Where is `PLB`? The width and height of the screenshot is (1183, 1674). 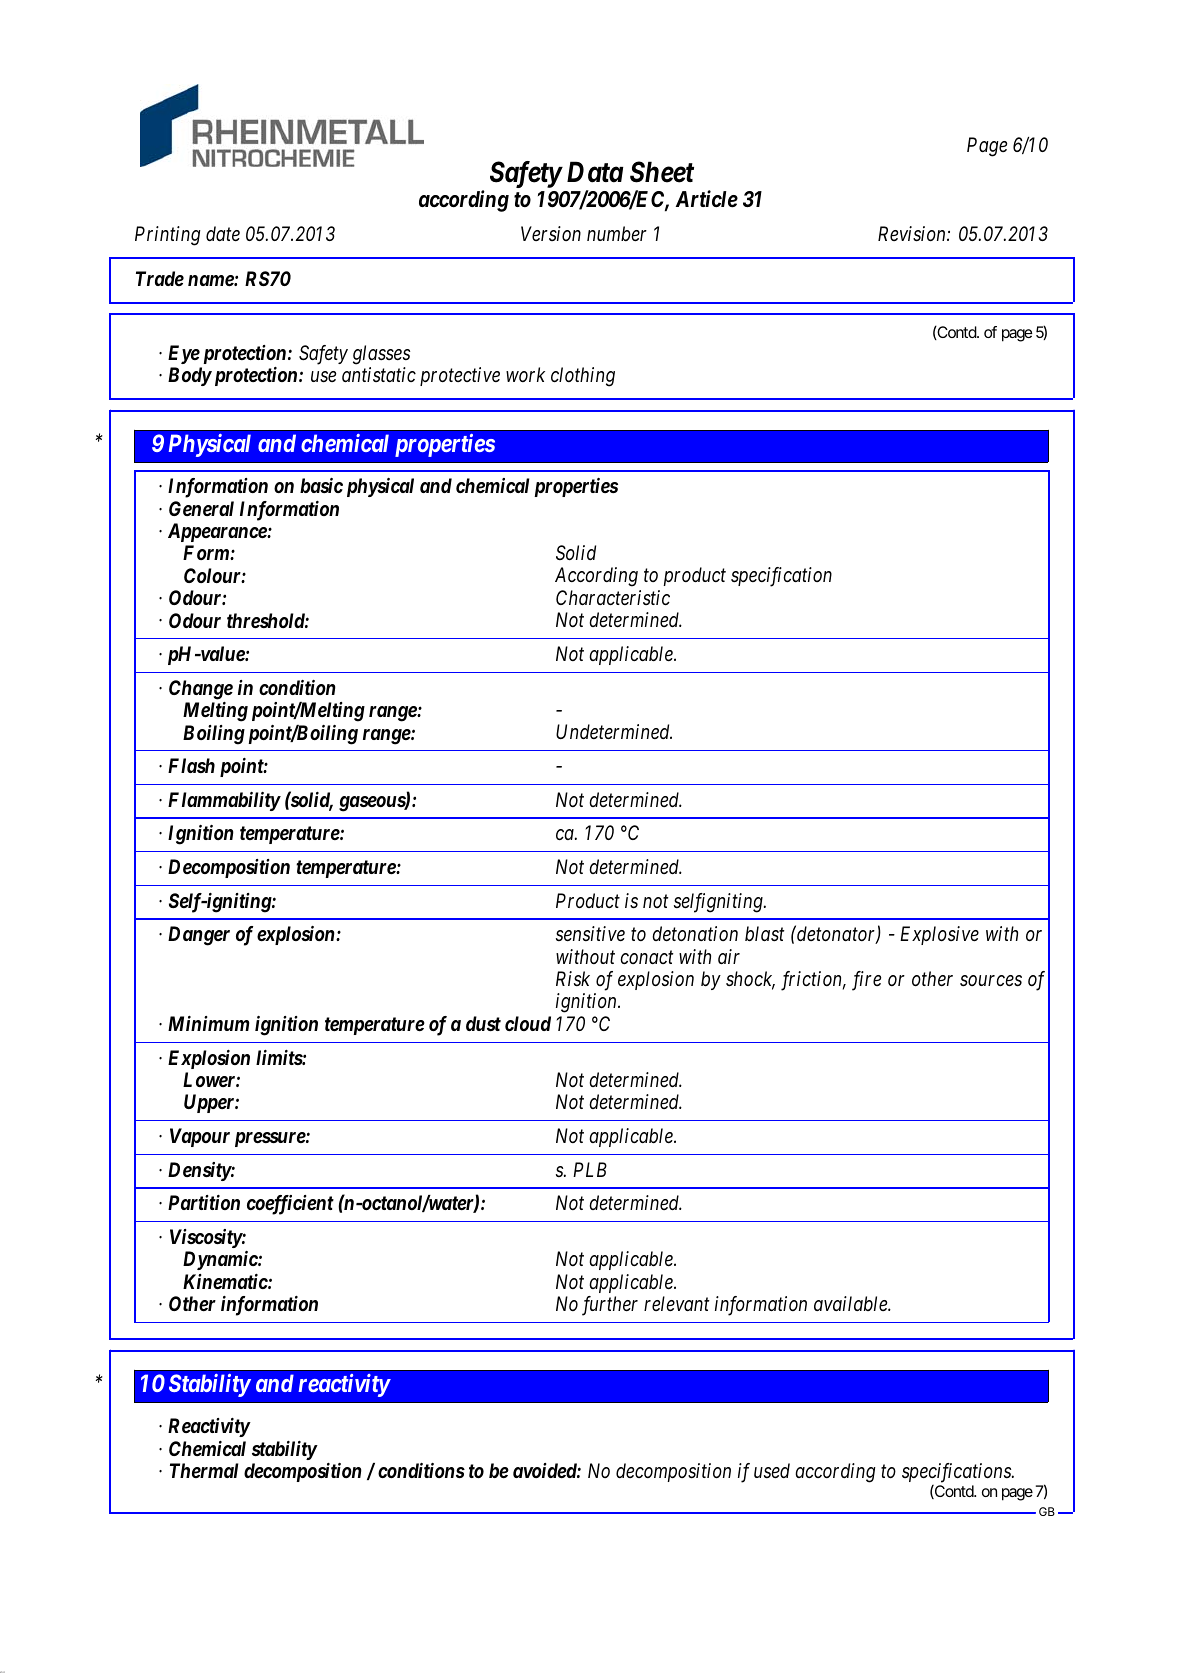 PLB is located at coordinates (590, 1169).
